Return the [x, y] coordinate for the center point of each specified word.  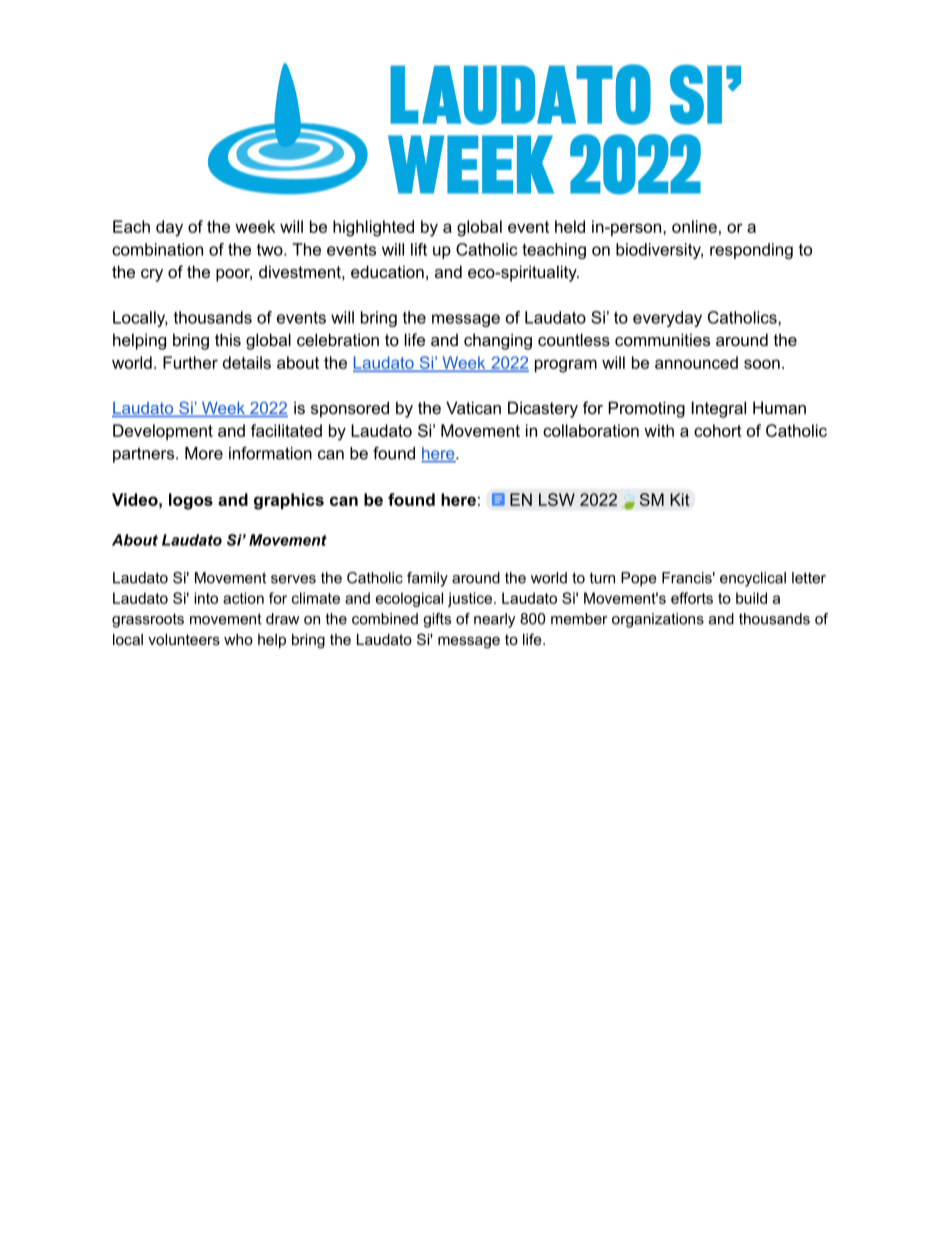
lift [419, 249]
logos [191, 501]
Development [163, 432]
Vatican [473, 407]
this [228, 339]
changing [498, 341]
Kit [680, 499]
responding [751, 251]
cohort [718, 430]
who [238, 639]
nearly [495, 620]
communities [662, 339]
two [271, 250]
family [427, 579]
